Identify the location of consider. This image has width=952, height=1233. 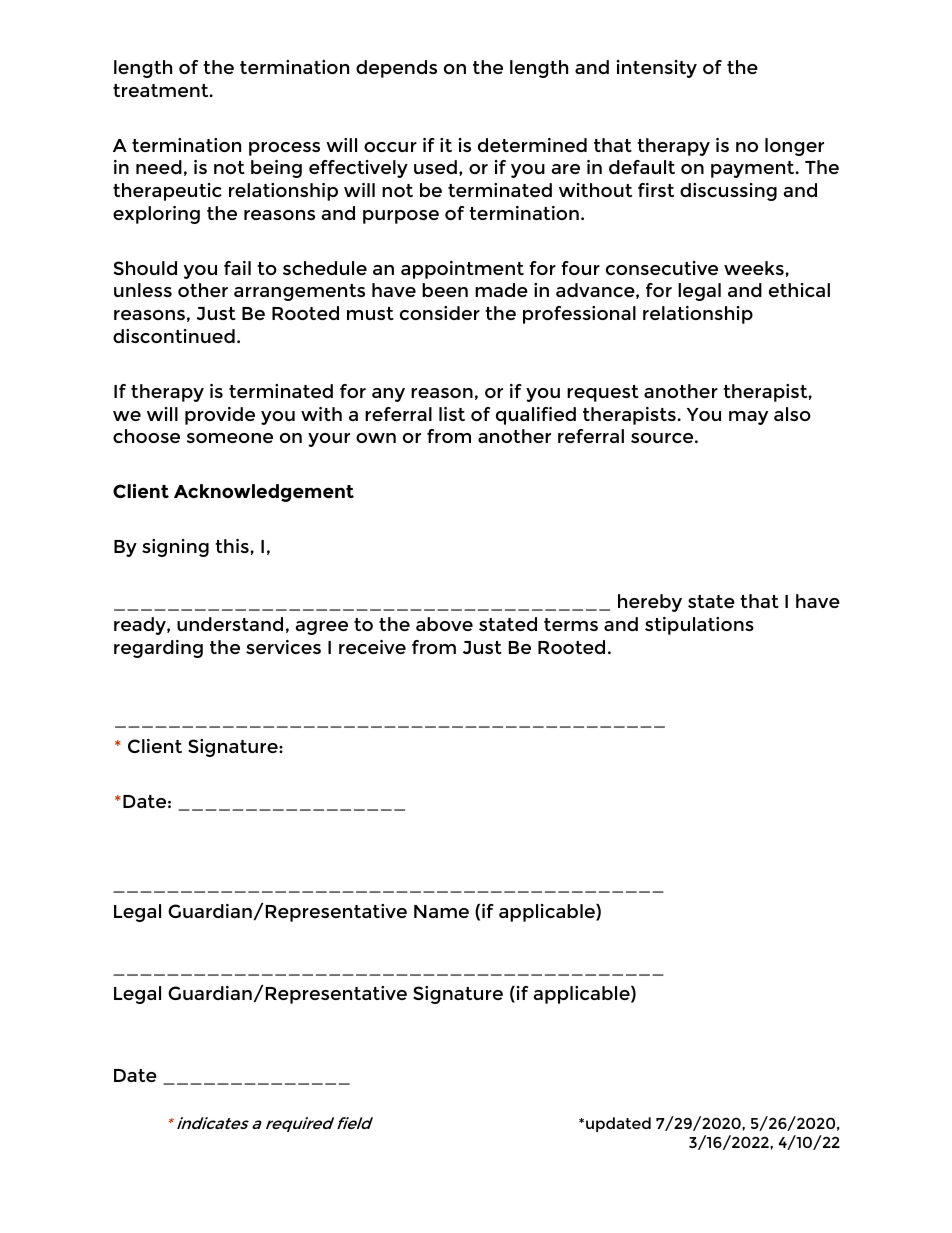
(440, 313).
